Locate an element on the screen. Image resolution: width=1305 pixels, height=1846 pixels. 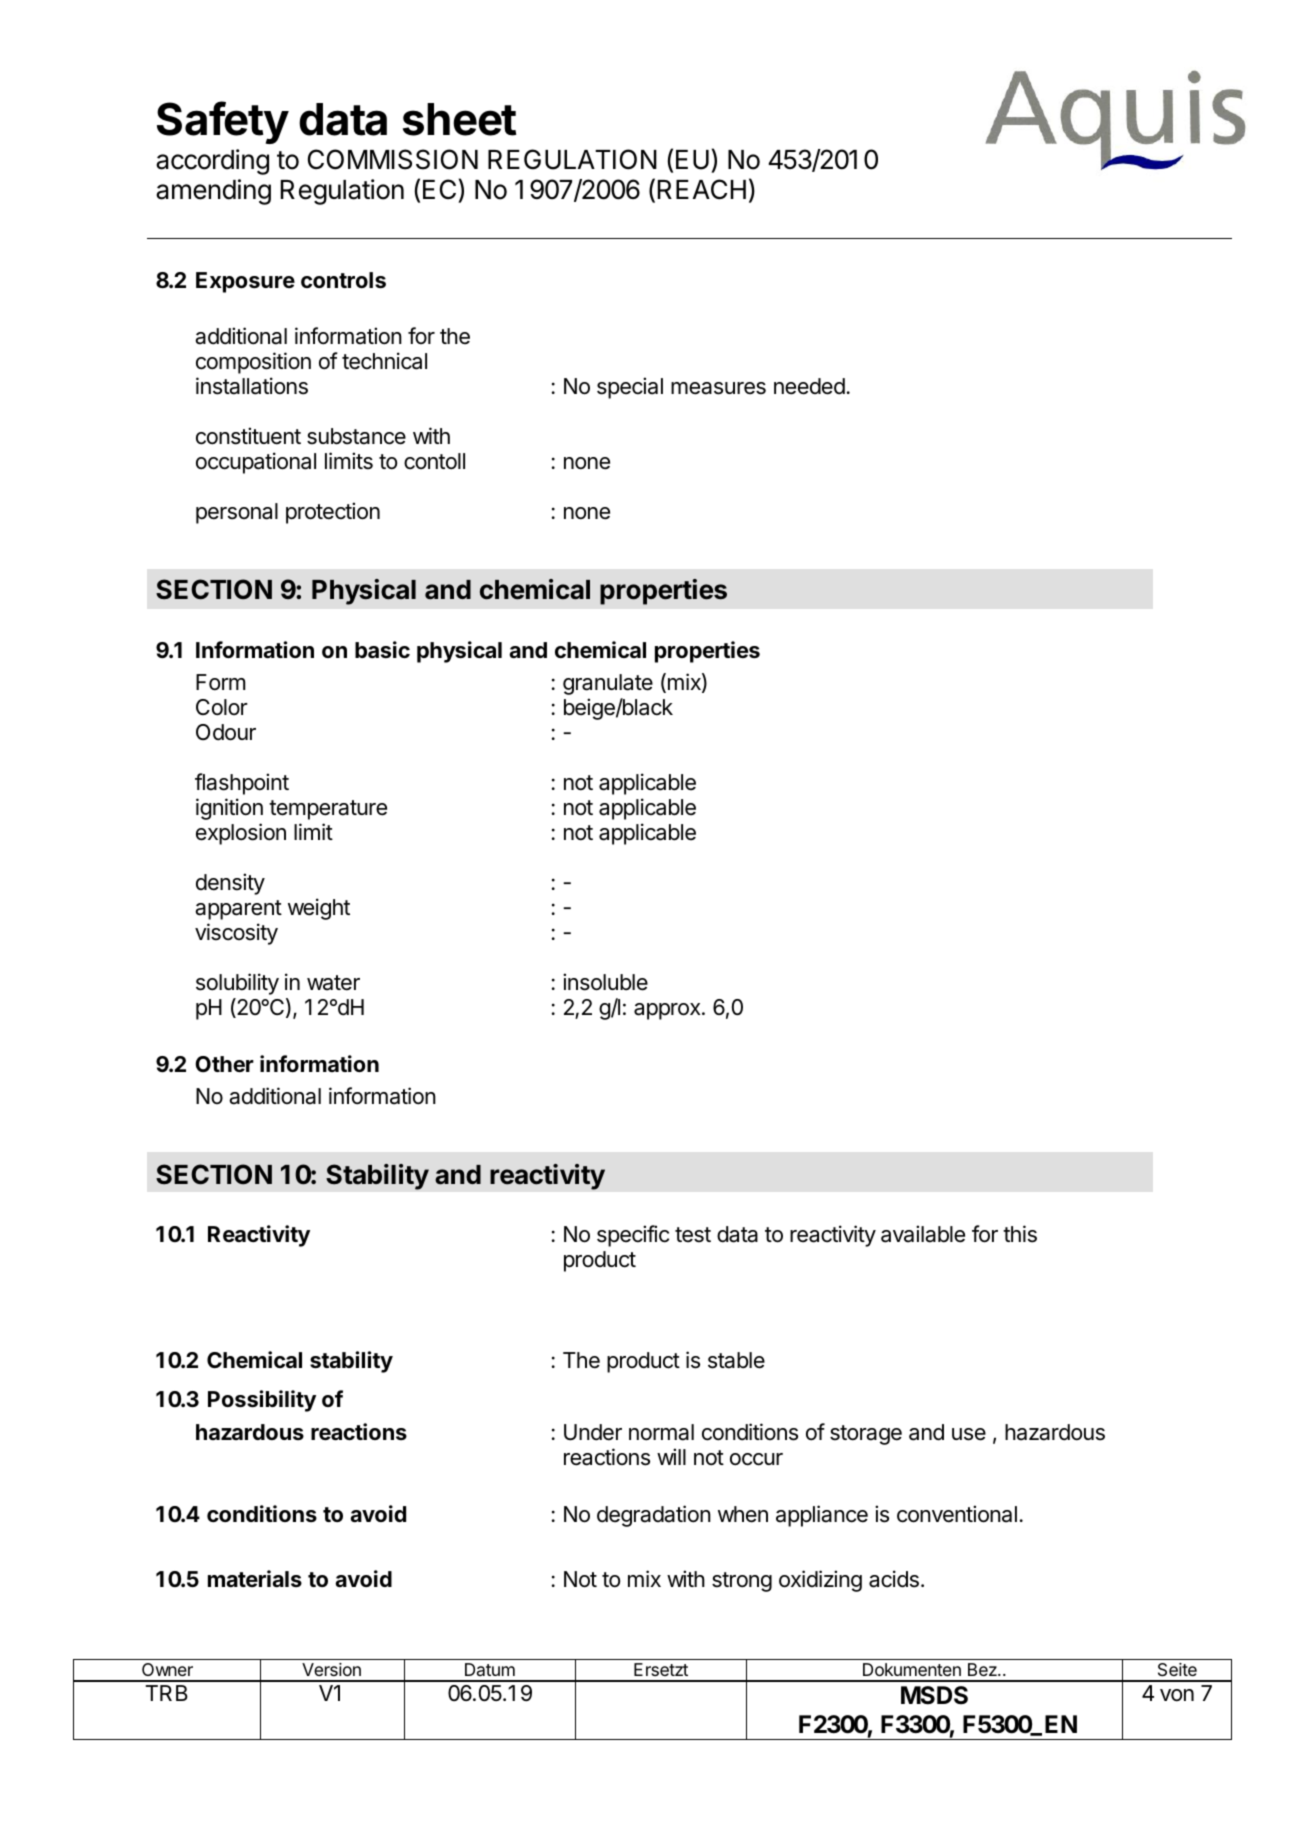
test is located at coordinates (693, 1235).
